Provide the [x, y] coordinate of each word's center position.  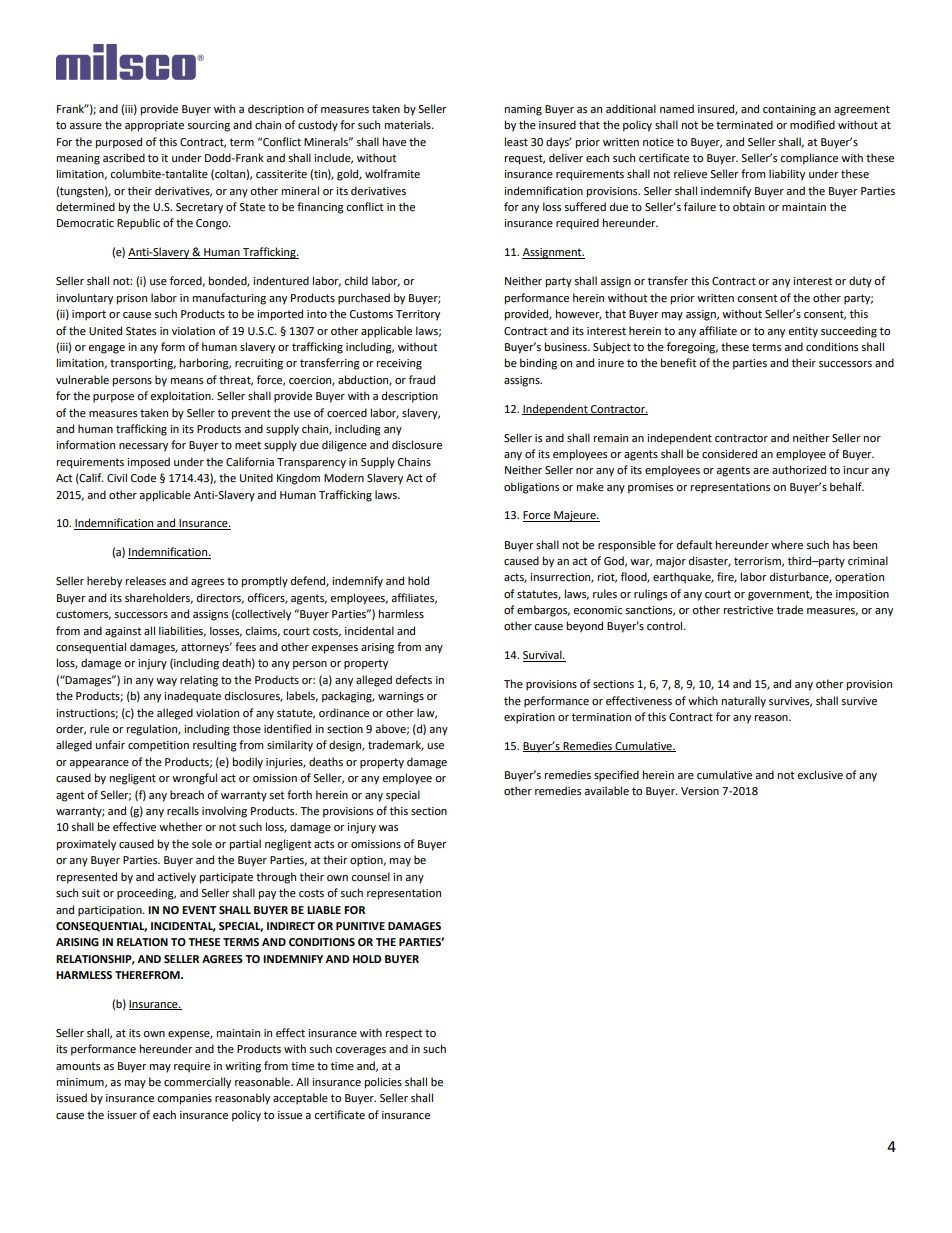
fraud [422, 379]
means [187, 381]
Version [700, 791]
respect [404, 1034]
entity [803, 332]
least [516, 141]
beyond [585, 627]
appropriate [154, 126]
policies [383, 1083]
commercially [197, 1083]
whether [181, 827]
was [388, 828]
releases [146, 581]
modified [812, 125]
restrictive [748, 610]
